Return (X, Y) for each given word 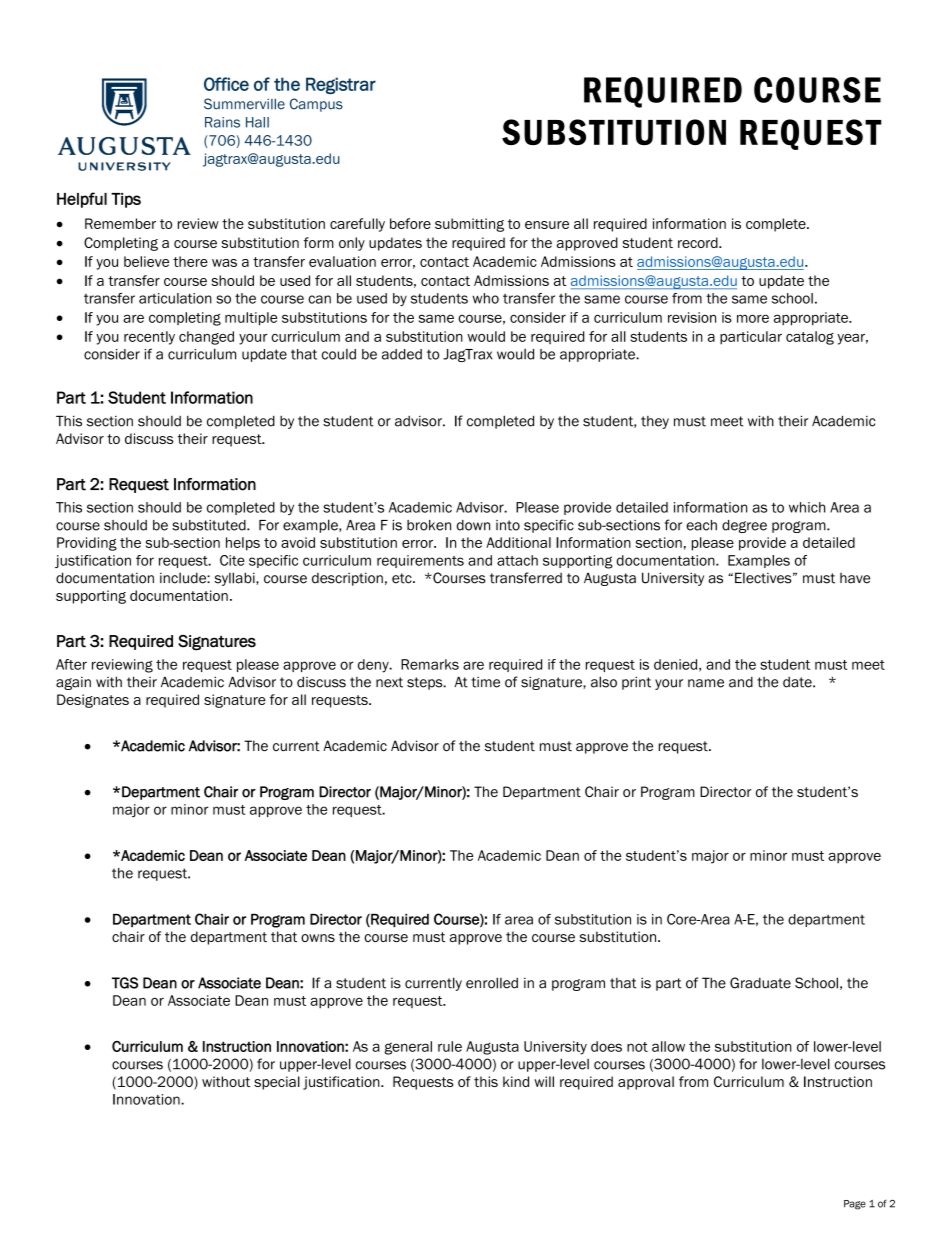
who (486, 298)
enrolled (492, 983)
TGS (125, 983)
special (277, 1083)
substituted (210, 525)
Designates (93, 701)
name (706, 683)
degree (744, 526)
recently (149, 338)
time (485, 682)
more (753, 318)
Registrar (341, 85)
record (699, 242)
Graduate (760, 983)
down (473, 525)
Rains (222, 122)
